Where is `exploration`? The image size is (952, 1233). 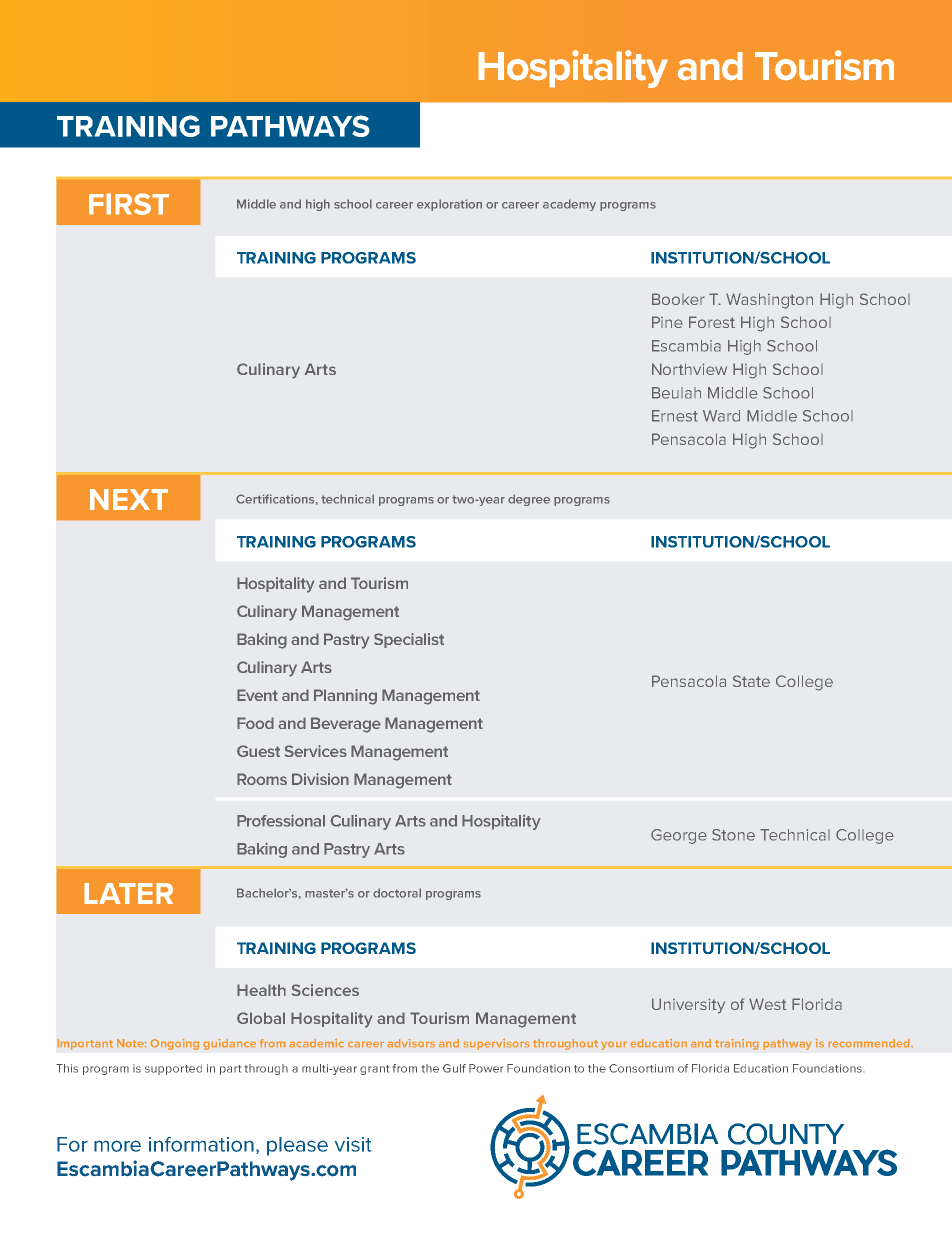 exploration is located at coordinates (449, 205).
